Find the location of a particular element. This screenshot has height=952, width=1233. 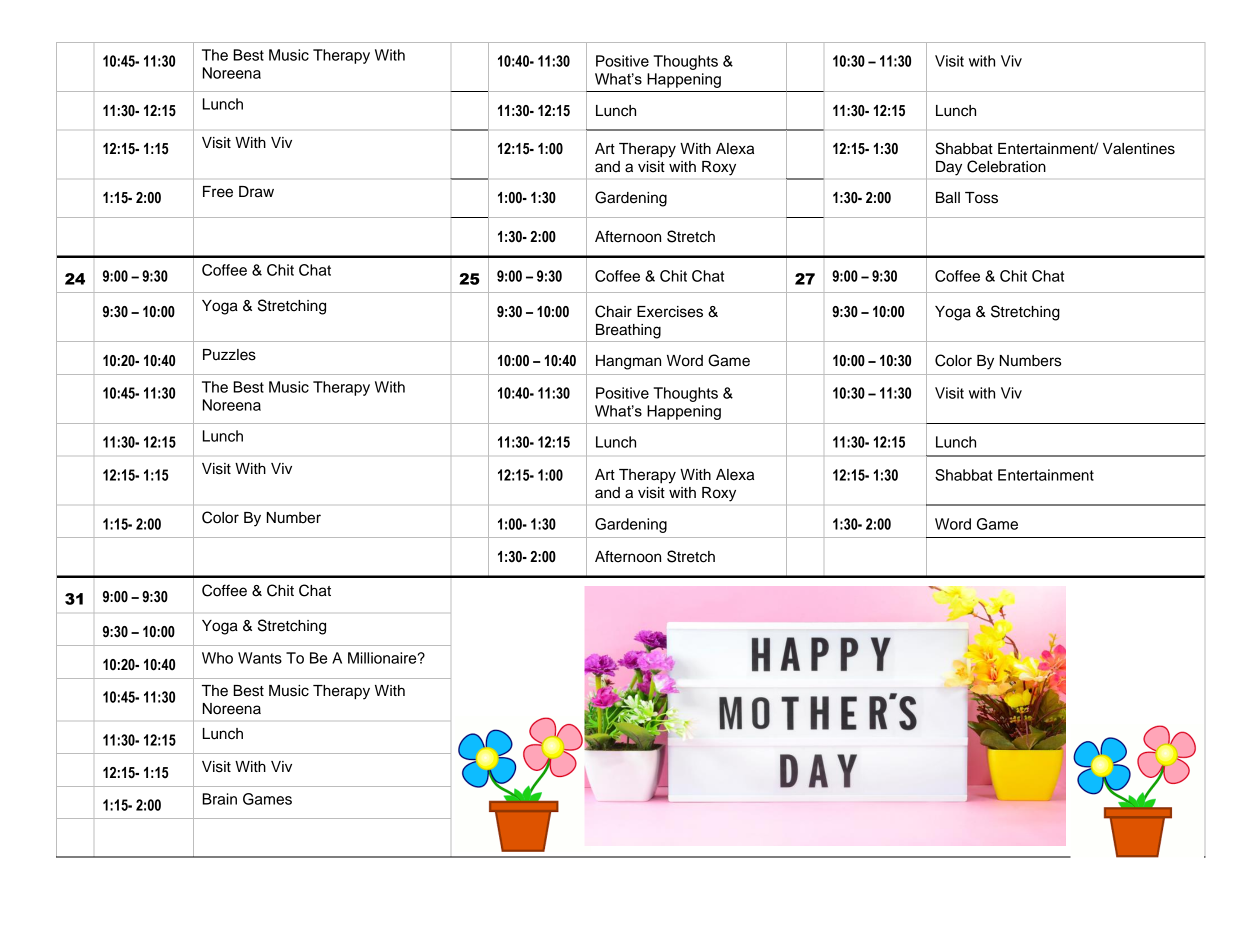

Wants is located at coordinates (260, 658).
